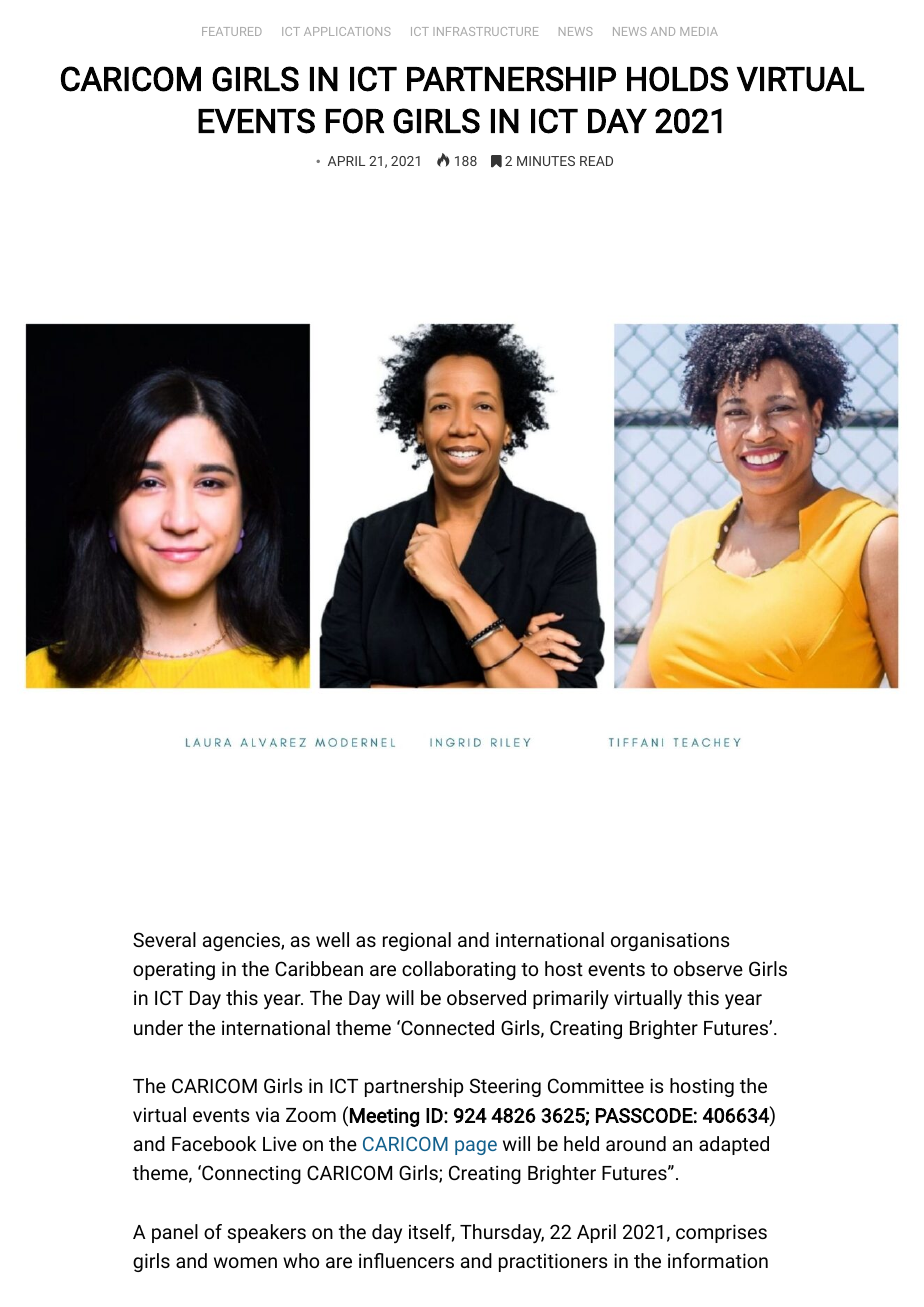 This document has width=924, height=1307. Describe the element at coordinates (232, 31) in the document. I see `FEATURED` at that location.
